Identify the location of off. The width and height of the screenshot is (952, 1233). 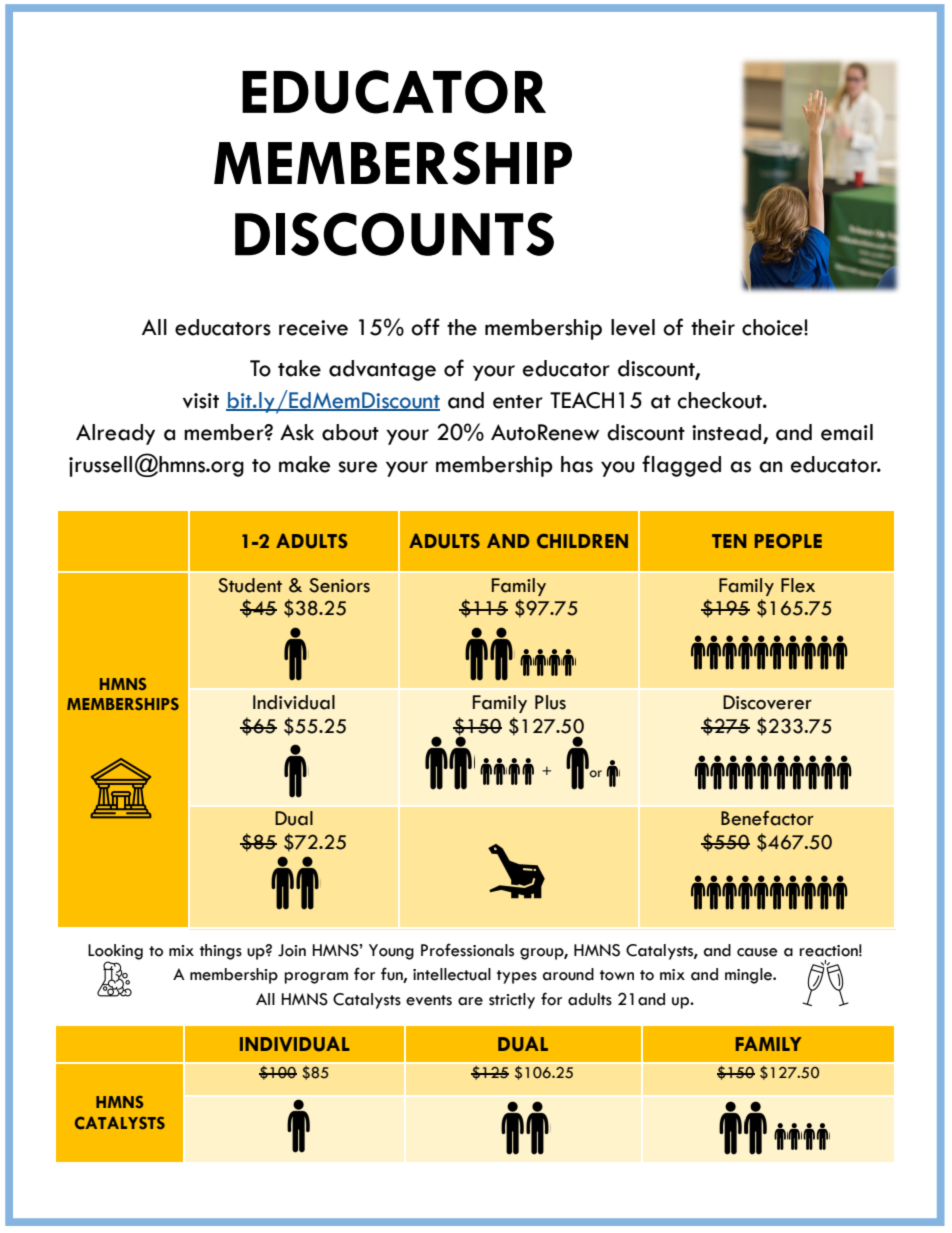
(425, 327).
